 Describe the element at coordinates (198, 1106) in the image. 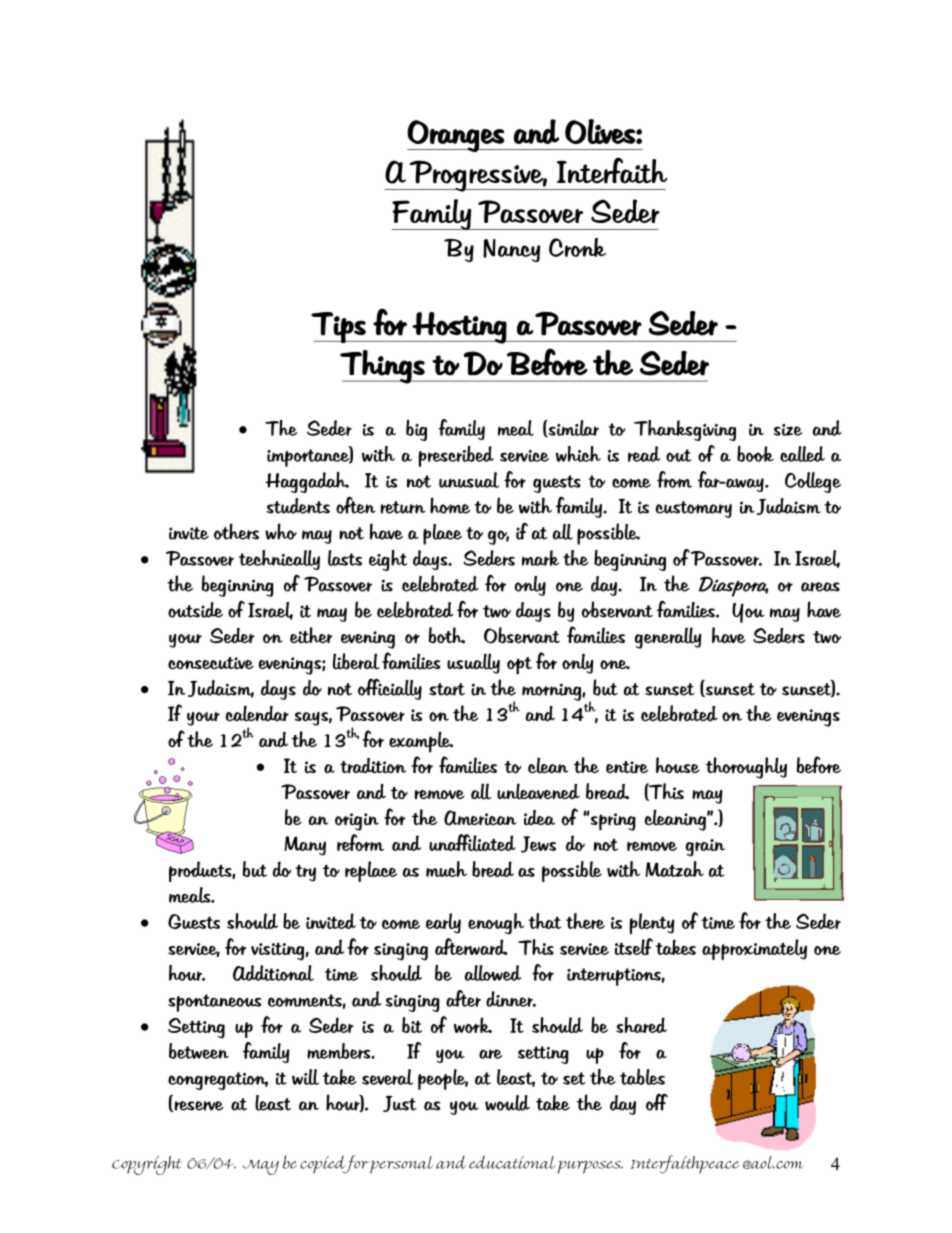

I see `reserve` at that location.
